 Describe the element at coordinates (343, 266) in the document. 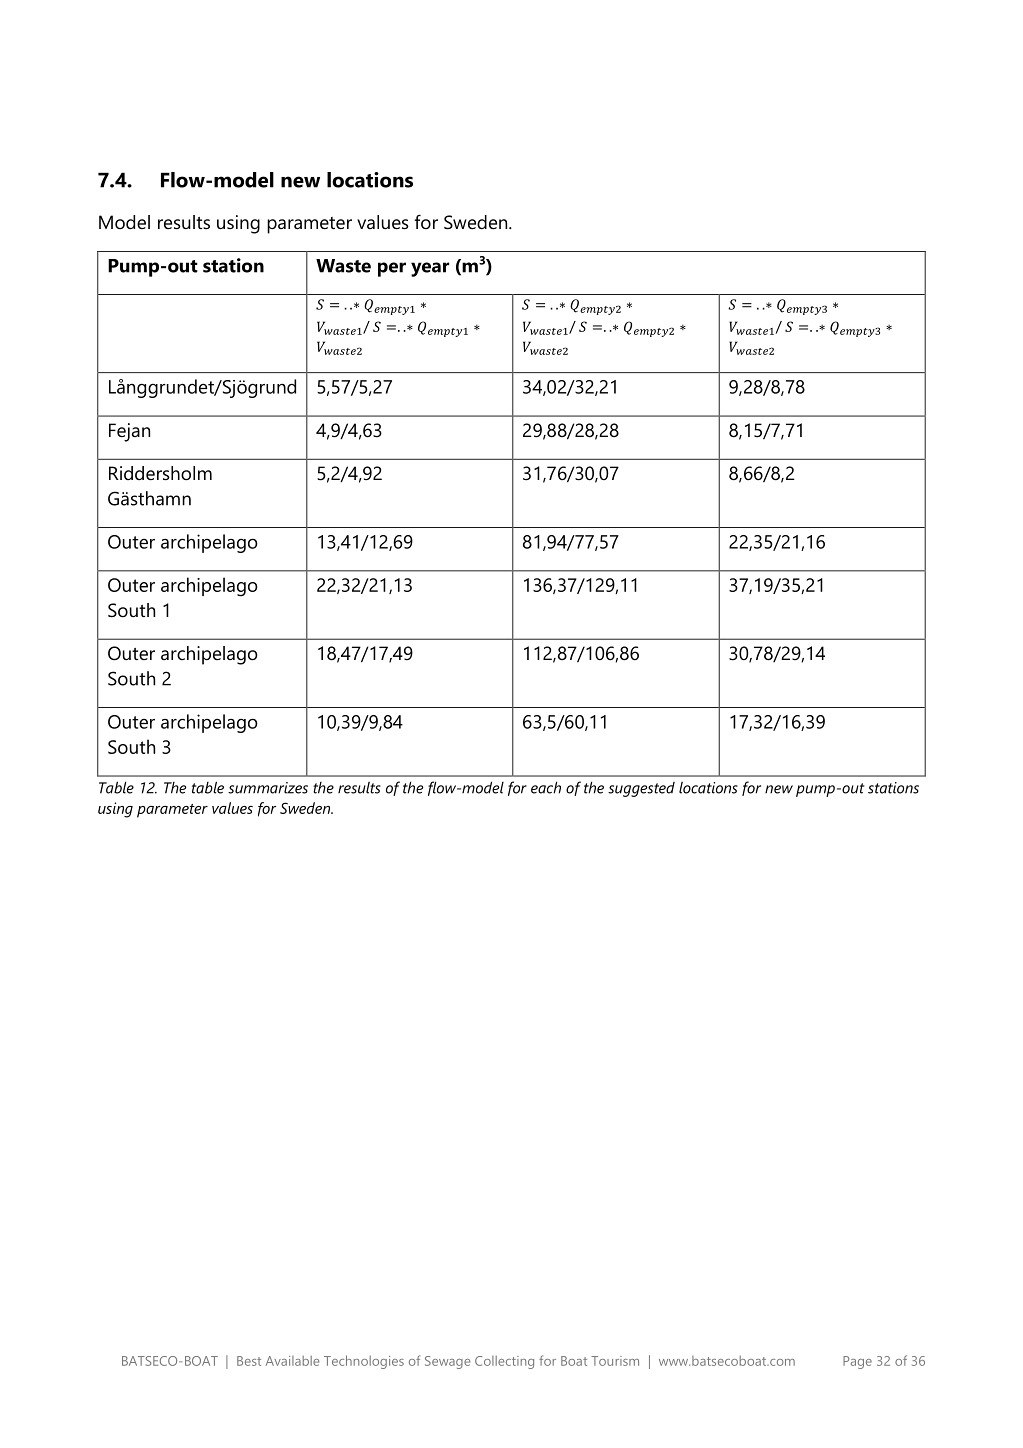

I see `Waste` at that location.
